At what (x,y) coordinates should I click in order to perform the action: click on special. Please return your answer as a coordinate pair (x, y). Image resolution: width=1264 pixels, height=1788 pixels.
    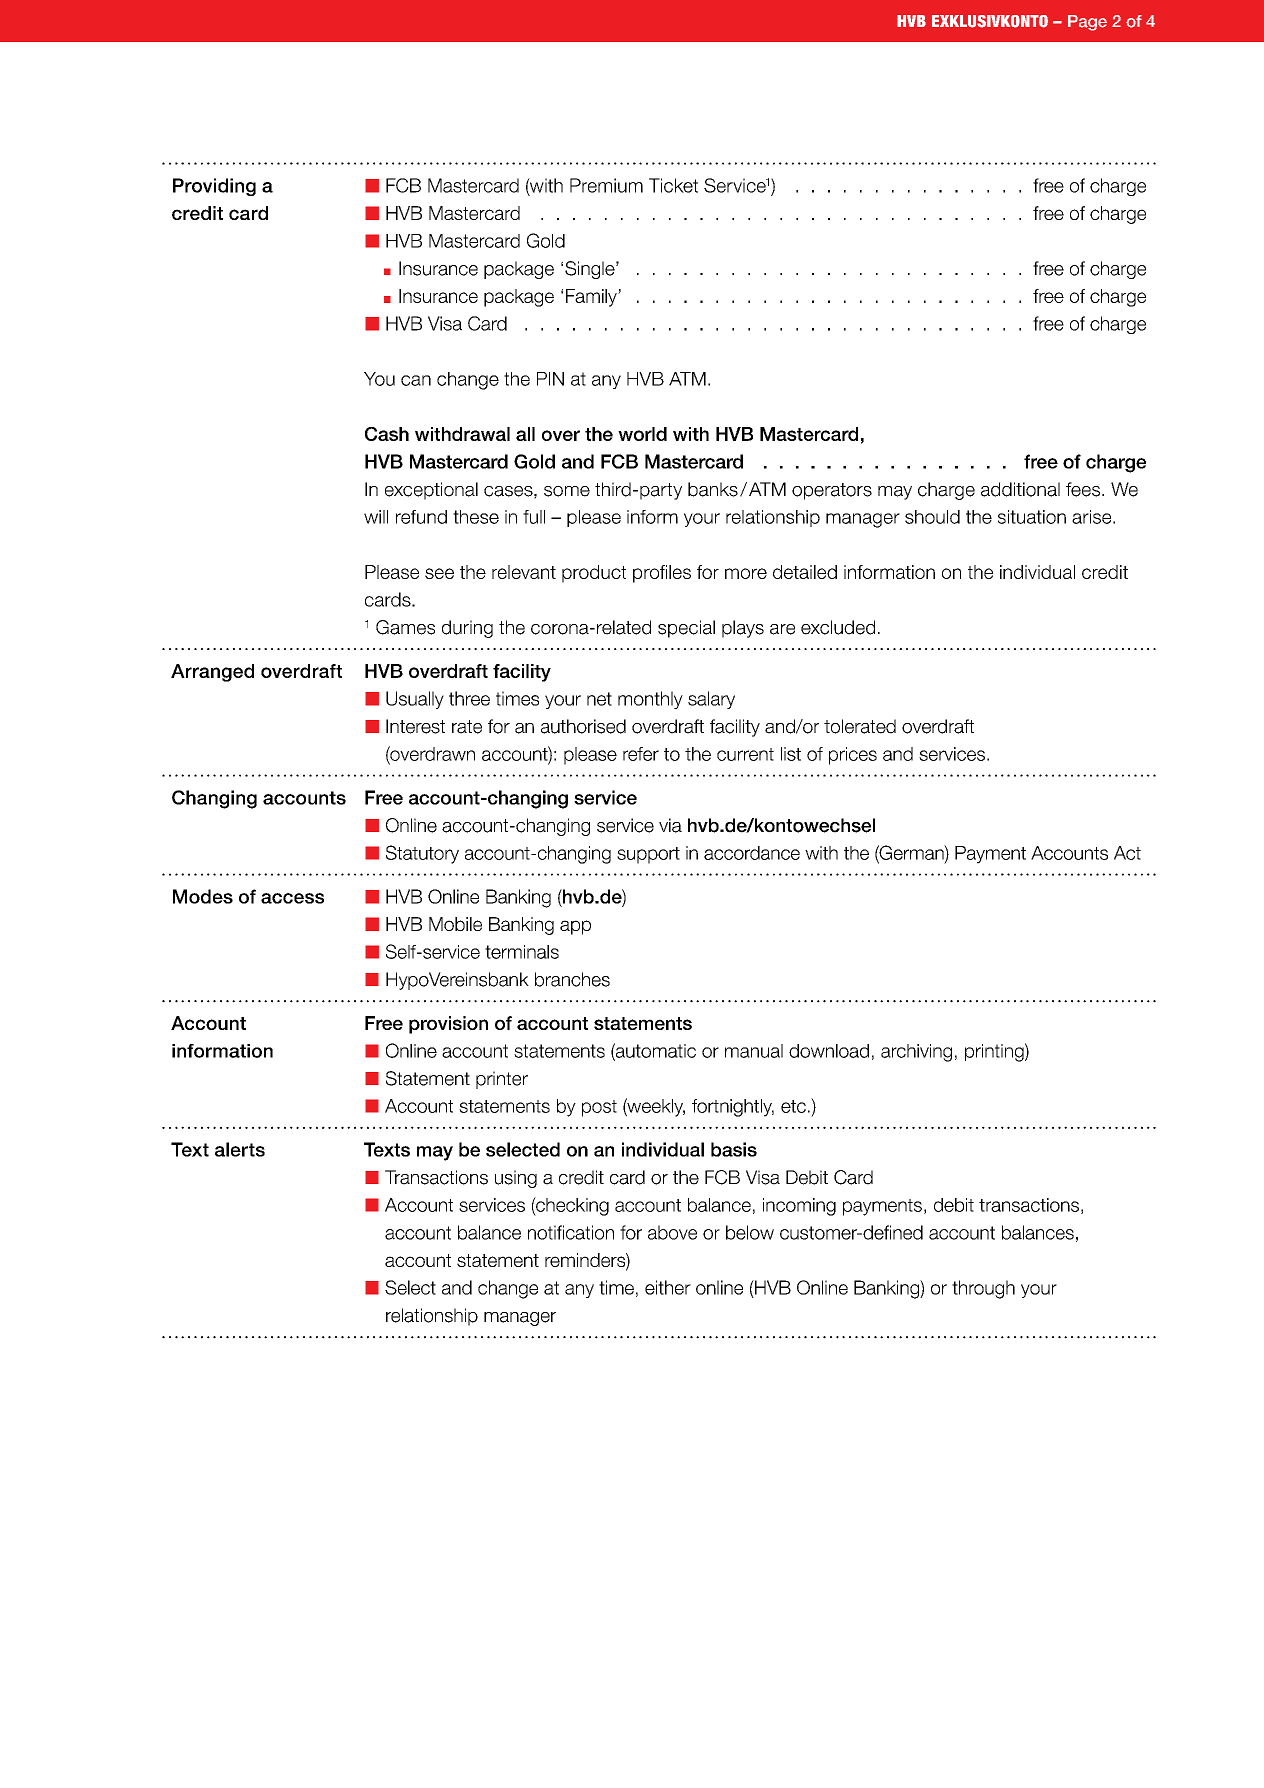
    Looking at the image, I should click on (686, 629).
